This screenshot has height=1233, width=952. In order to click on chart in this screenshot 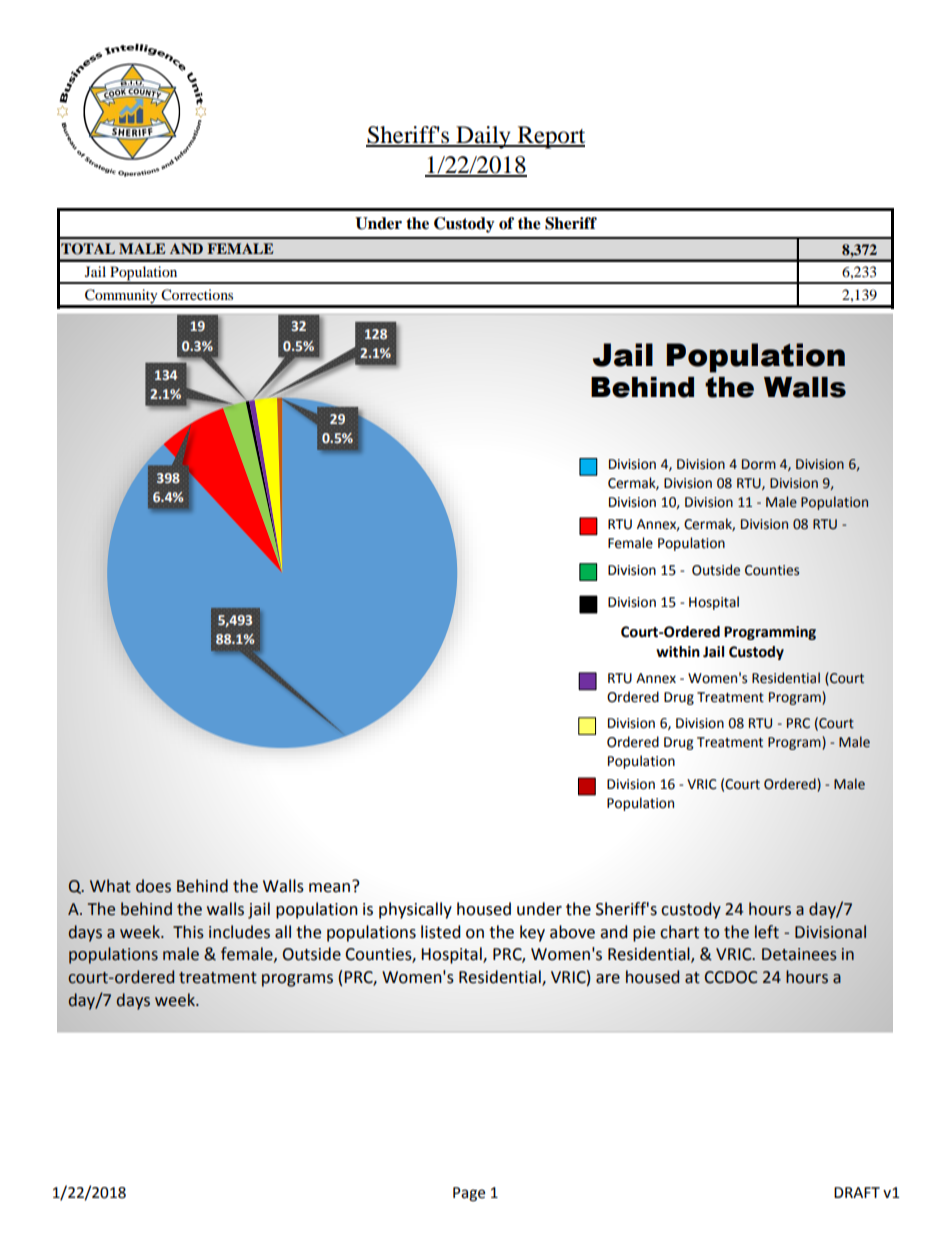, I will do `click(679, 932)`.
